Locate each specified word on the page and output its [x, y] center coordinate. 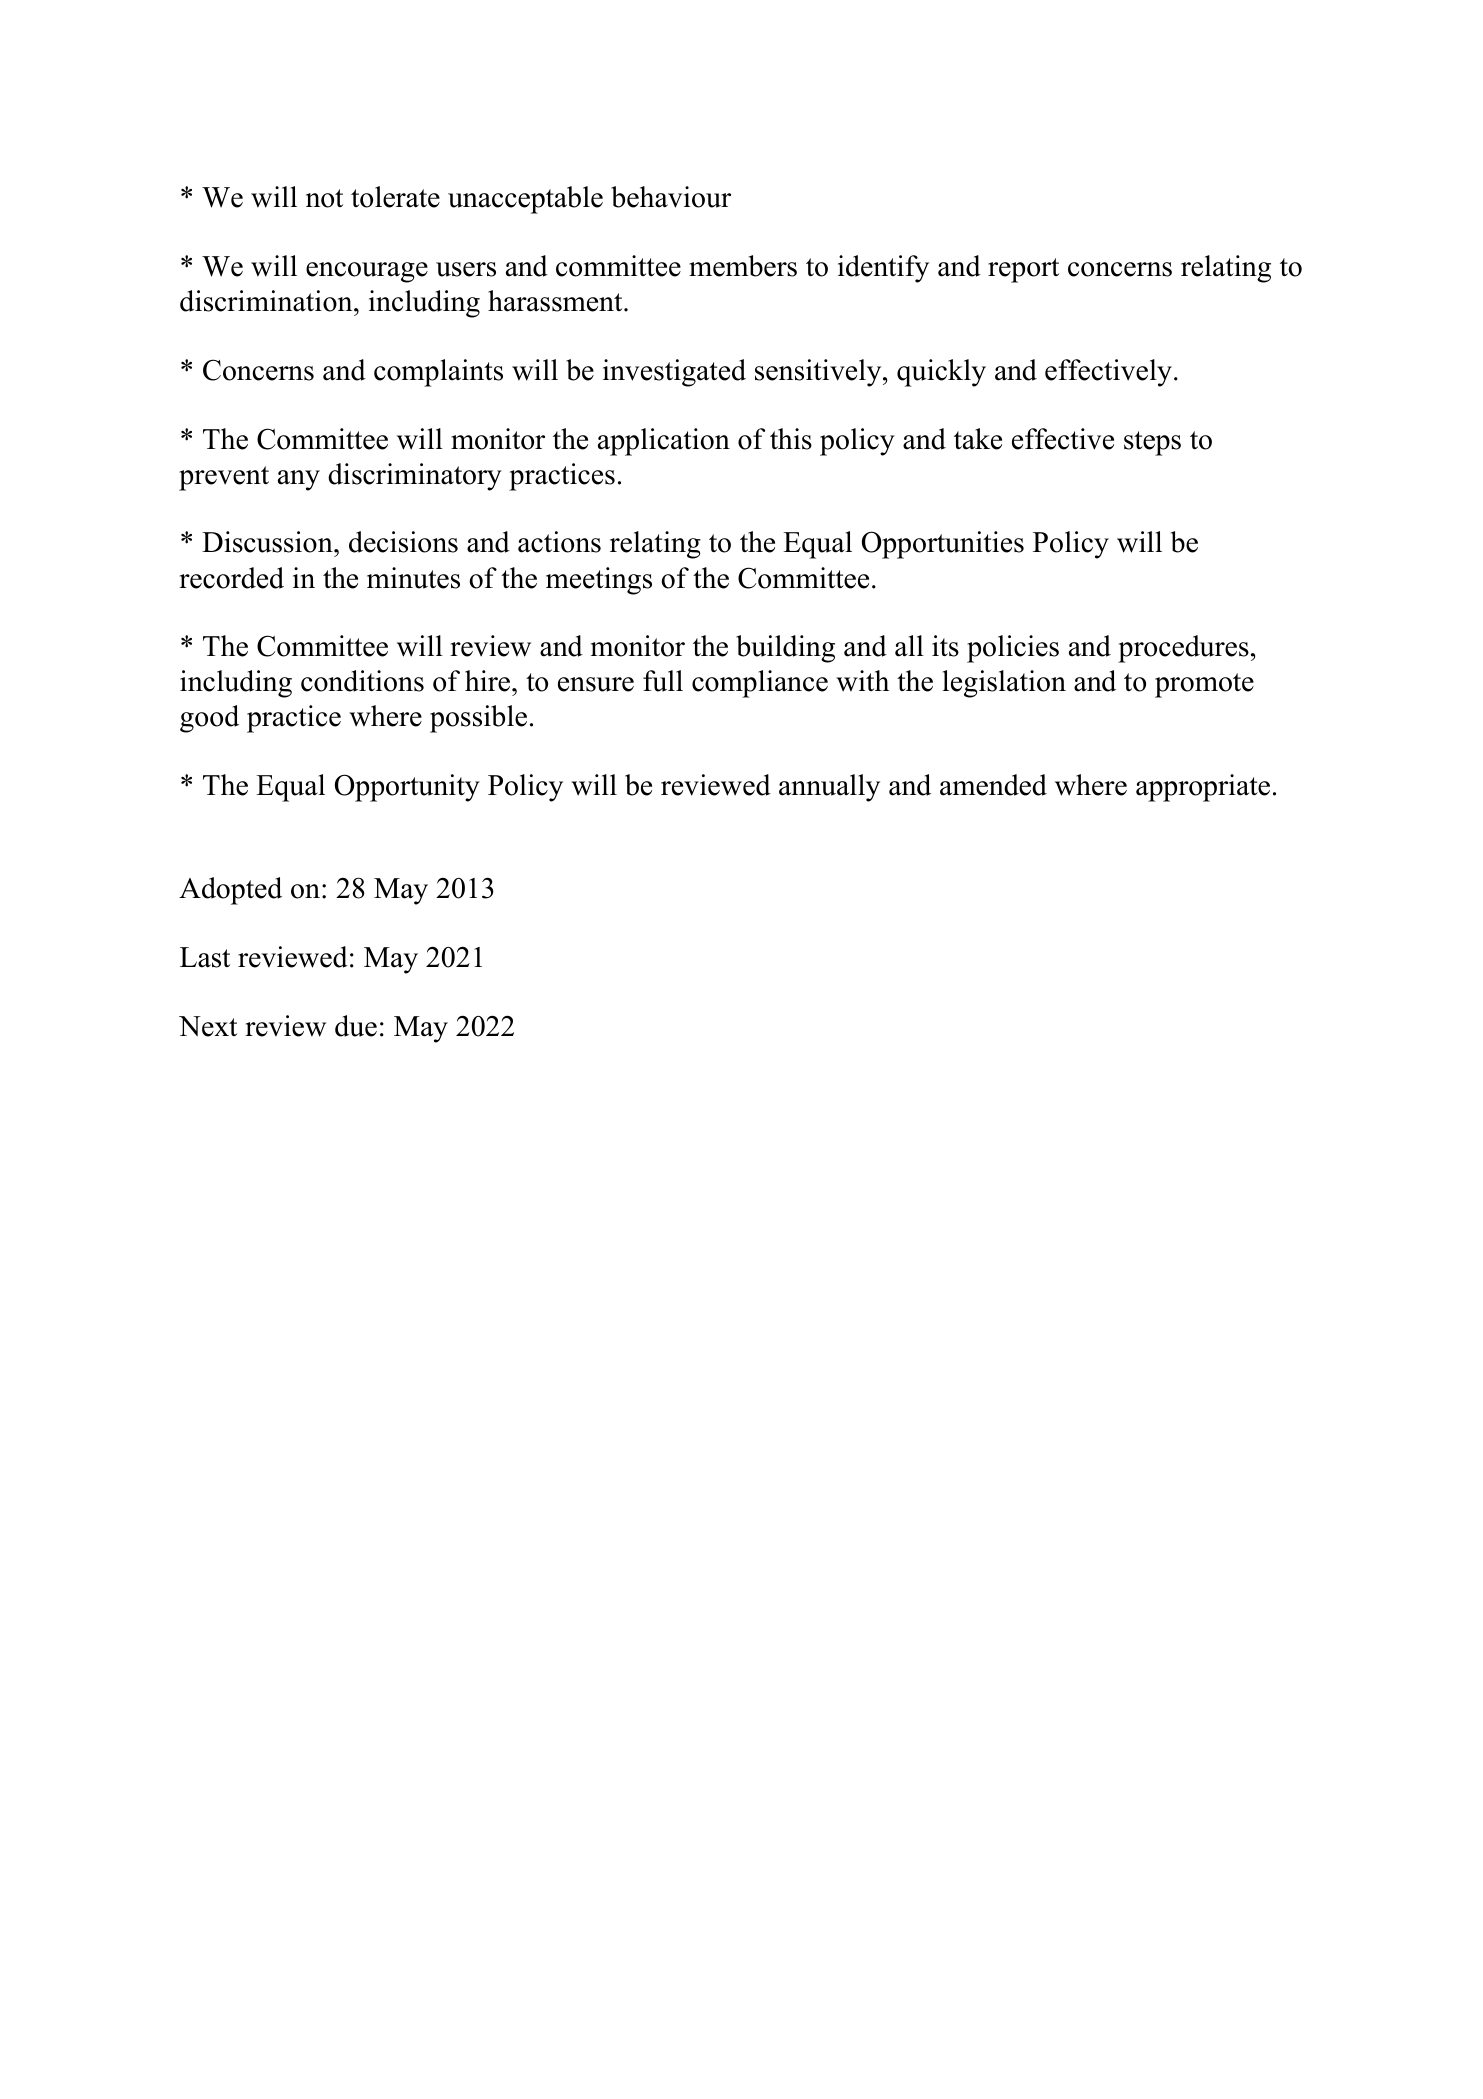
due [356, 1026]
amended [993, 785]
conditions [362, 681]
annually [829, 788]
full [663, 681]
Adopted [230, 891]
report [1023, 270]
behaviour [671, 197]
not [324, 198]
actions [559, 542]
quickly [941, 373]
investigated [674, 373]
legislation [1004, 684]
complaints [438, 373]
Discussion [268, 542]
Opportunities [943, 545]
